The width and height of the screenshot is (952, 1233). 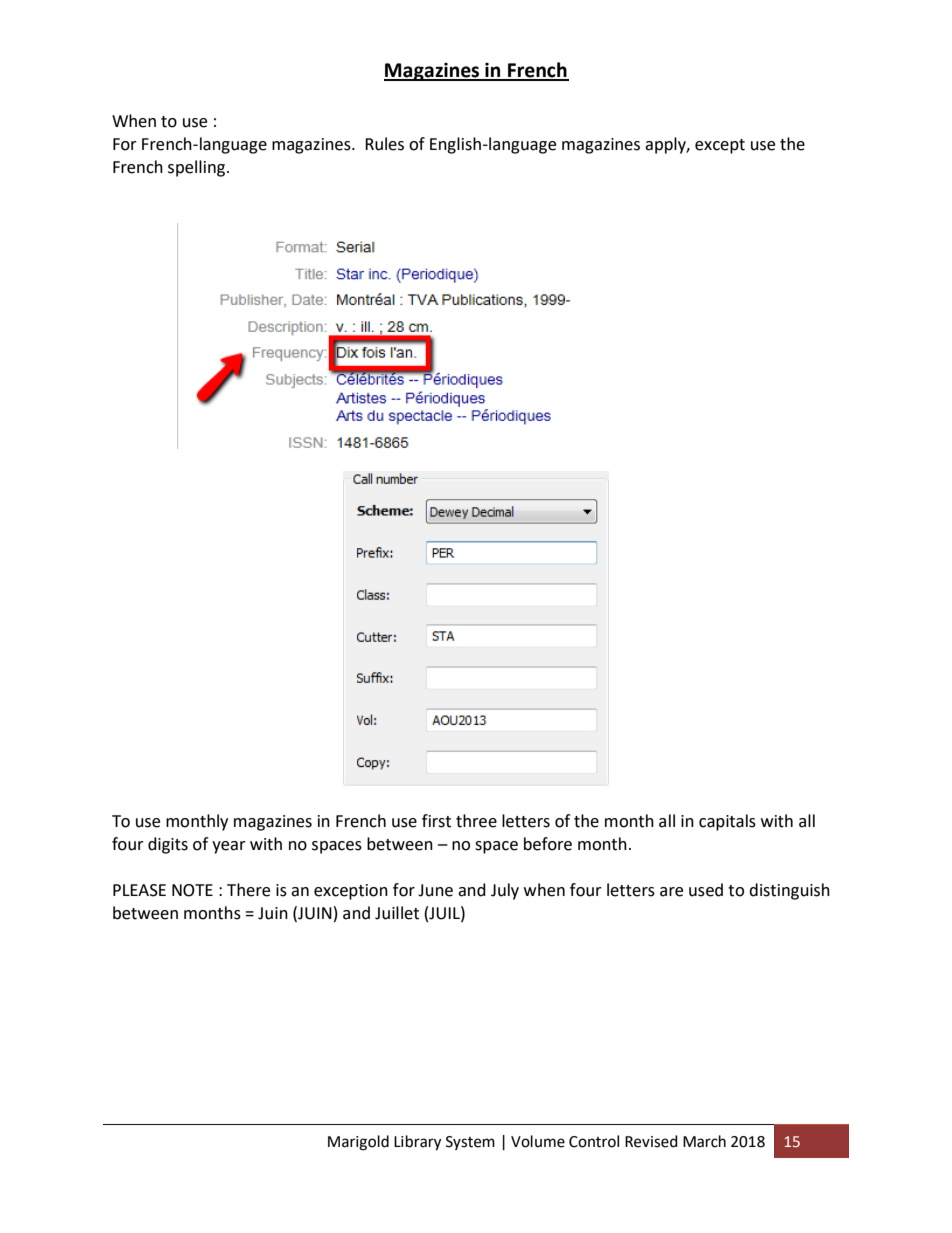 What do you see at coordinates (476, 821) in the screenshot?
I see `three` at bounding box center [476, 821].
